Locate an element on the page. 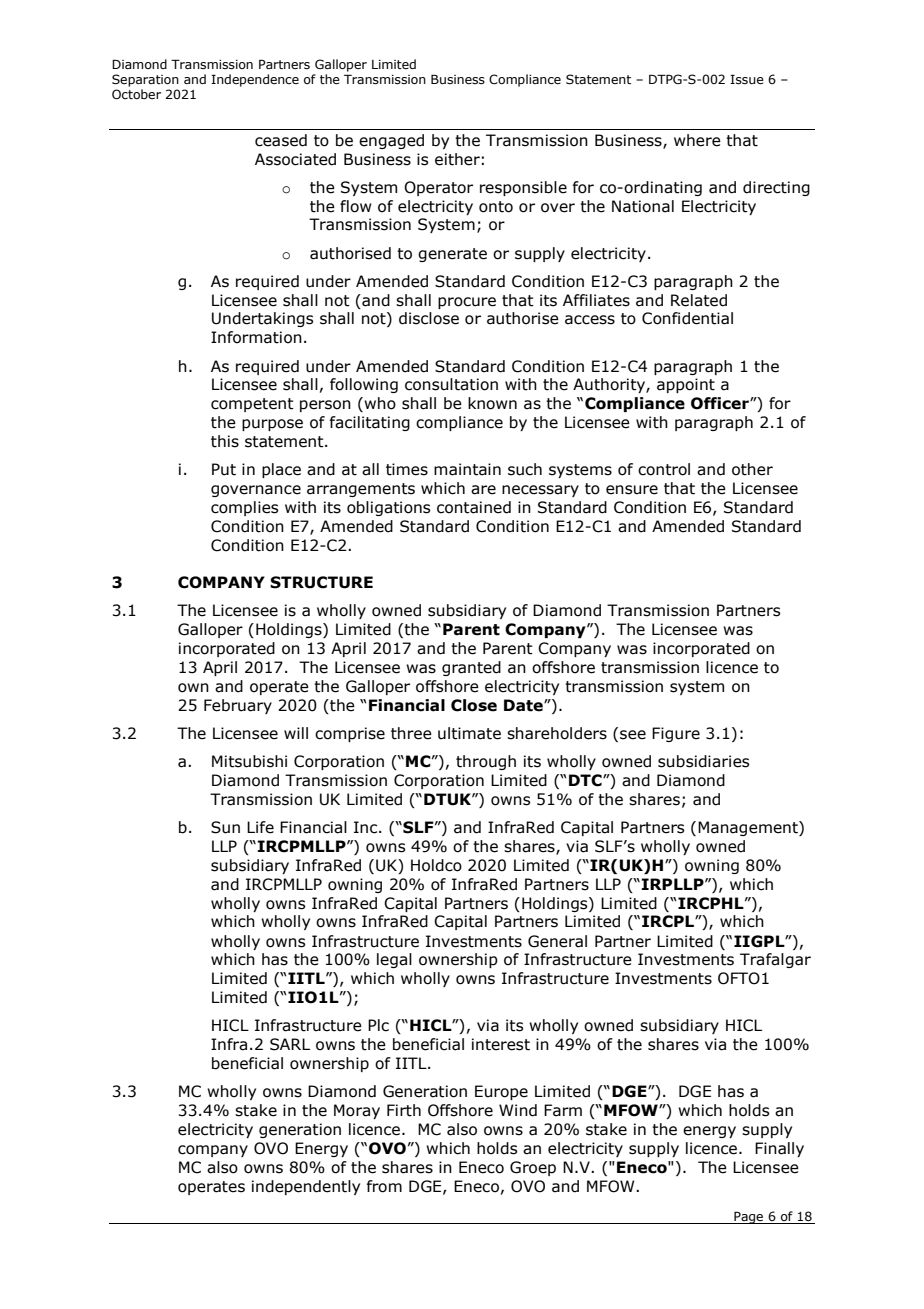  Independence is located at coordinates (255, 80).
